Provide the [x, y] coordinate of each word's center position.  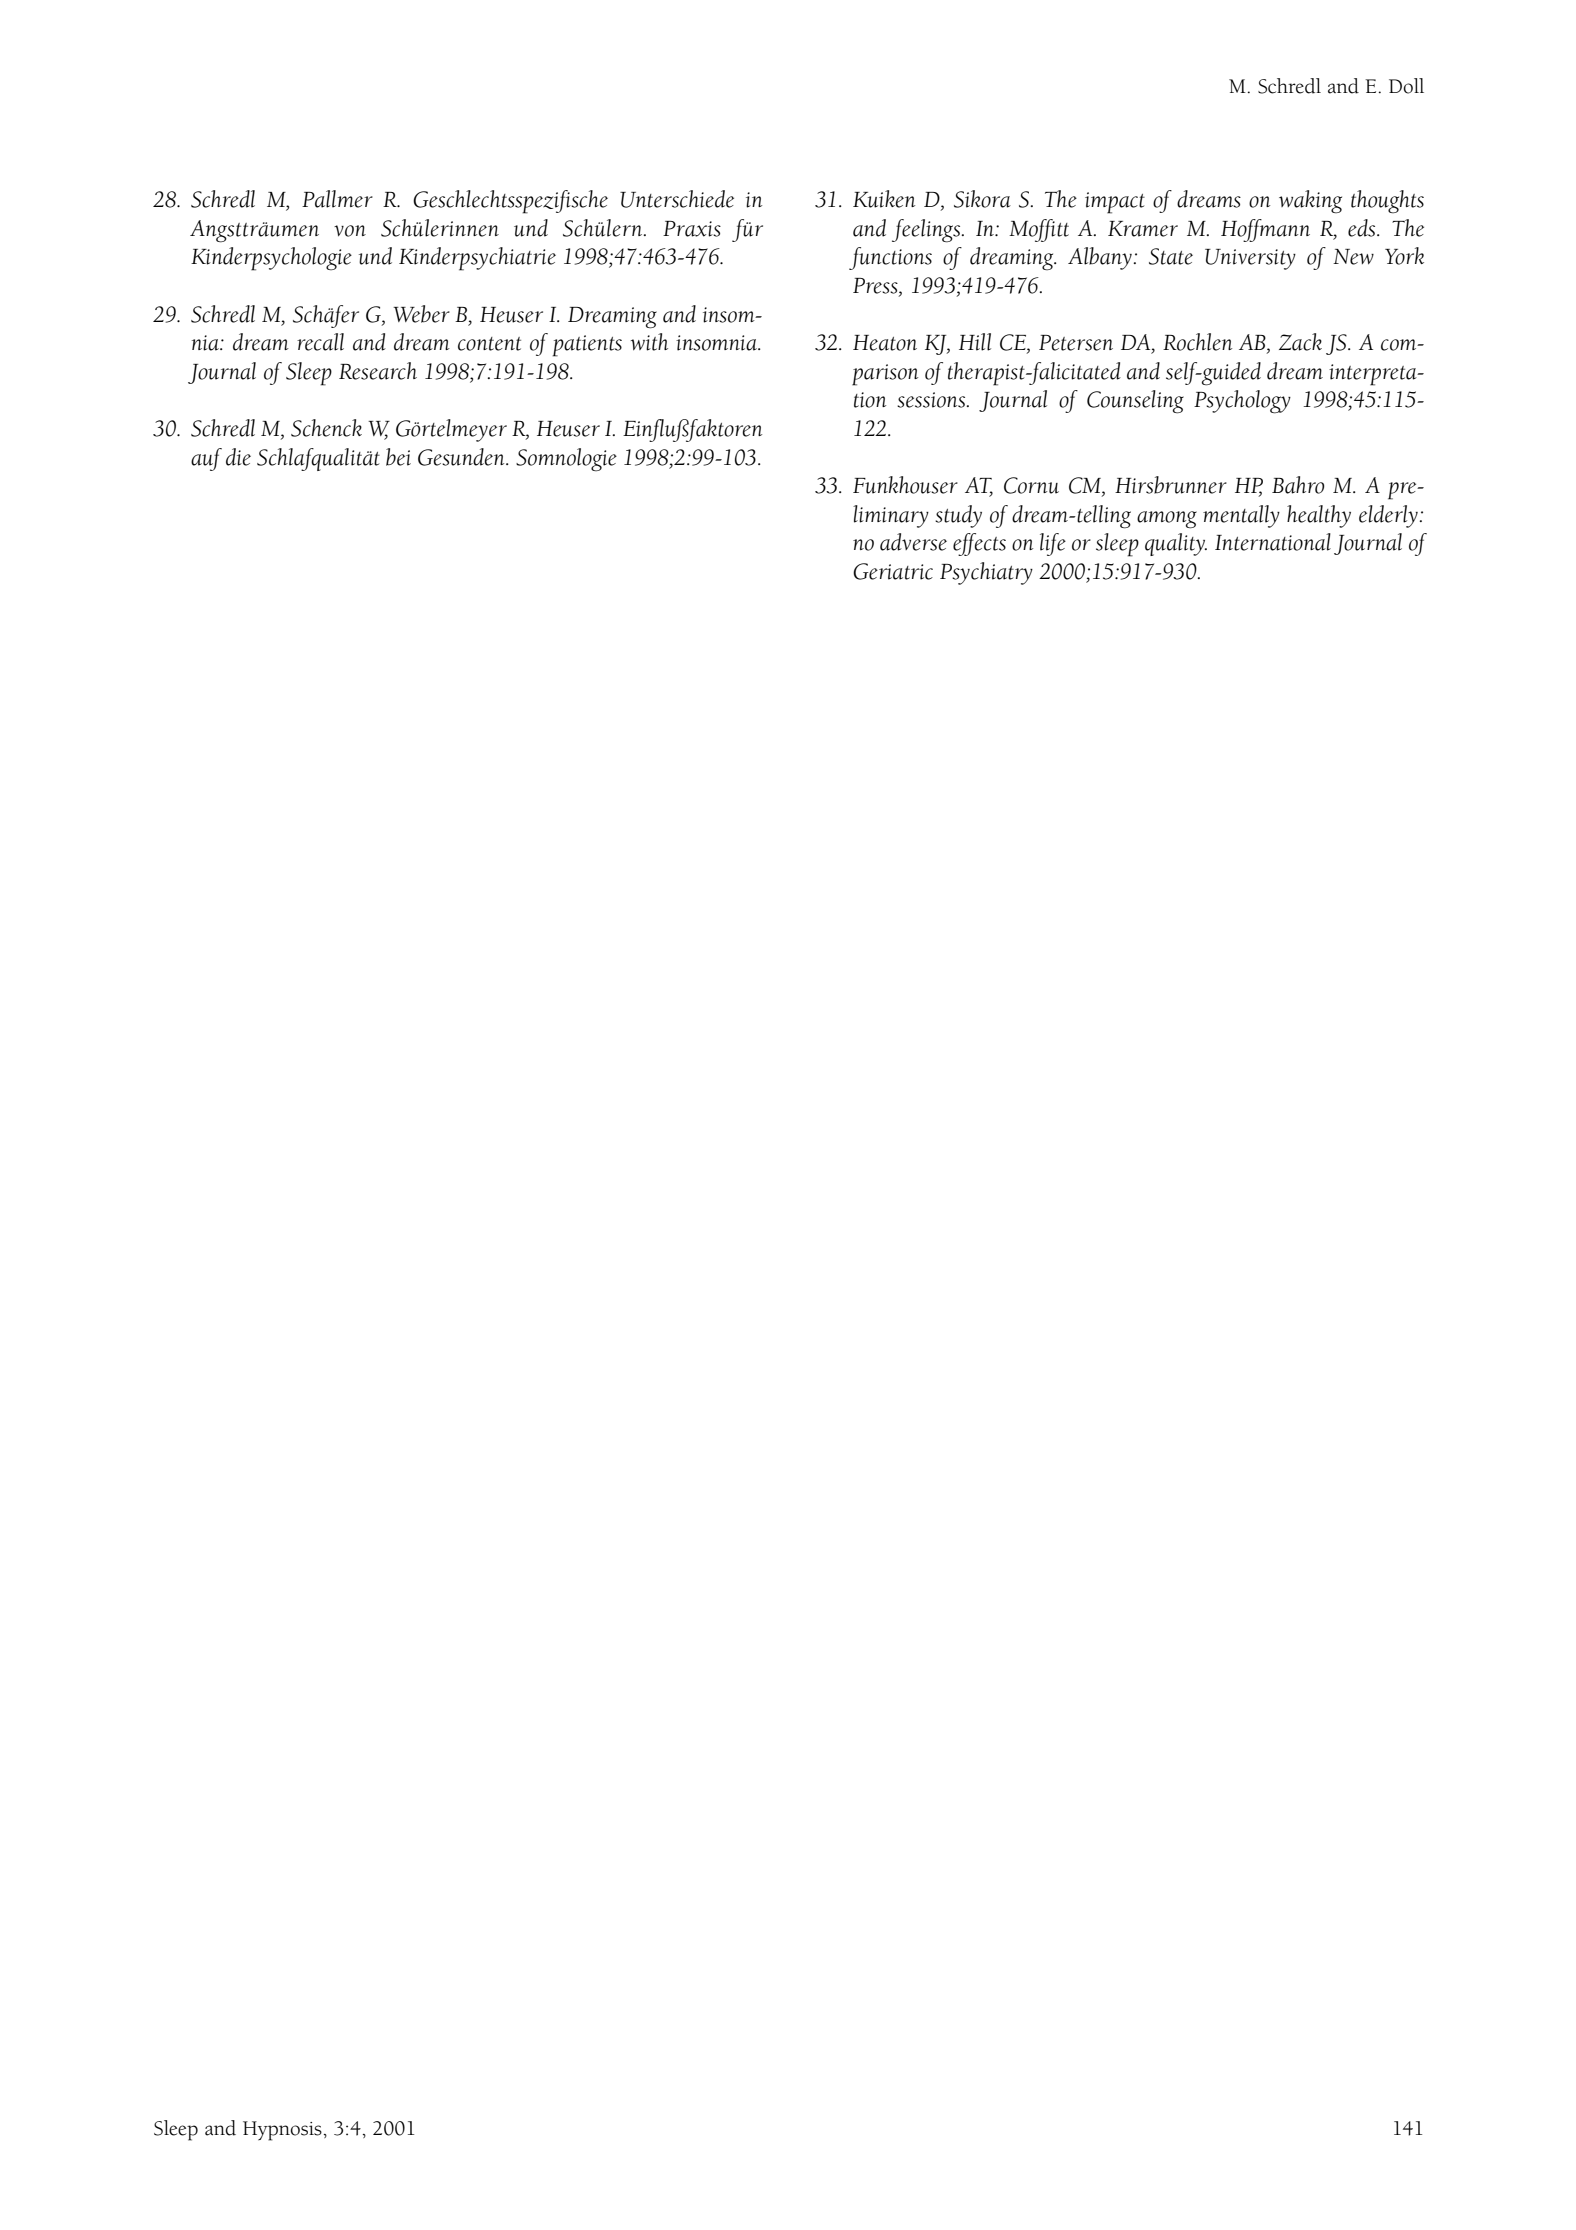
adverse [913, 542]
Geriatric [893, 571]
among [1167, 520]
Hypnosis [282, 2131]
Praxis [692, 229]
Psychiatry [986, 573]
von [350, 231]
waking [1310, 202]
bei [398, 457]
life [1053, 544]
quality [1176, 544]
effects [979, 544]
